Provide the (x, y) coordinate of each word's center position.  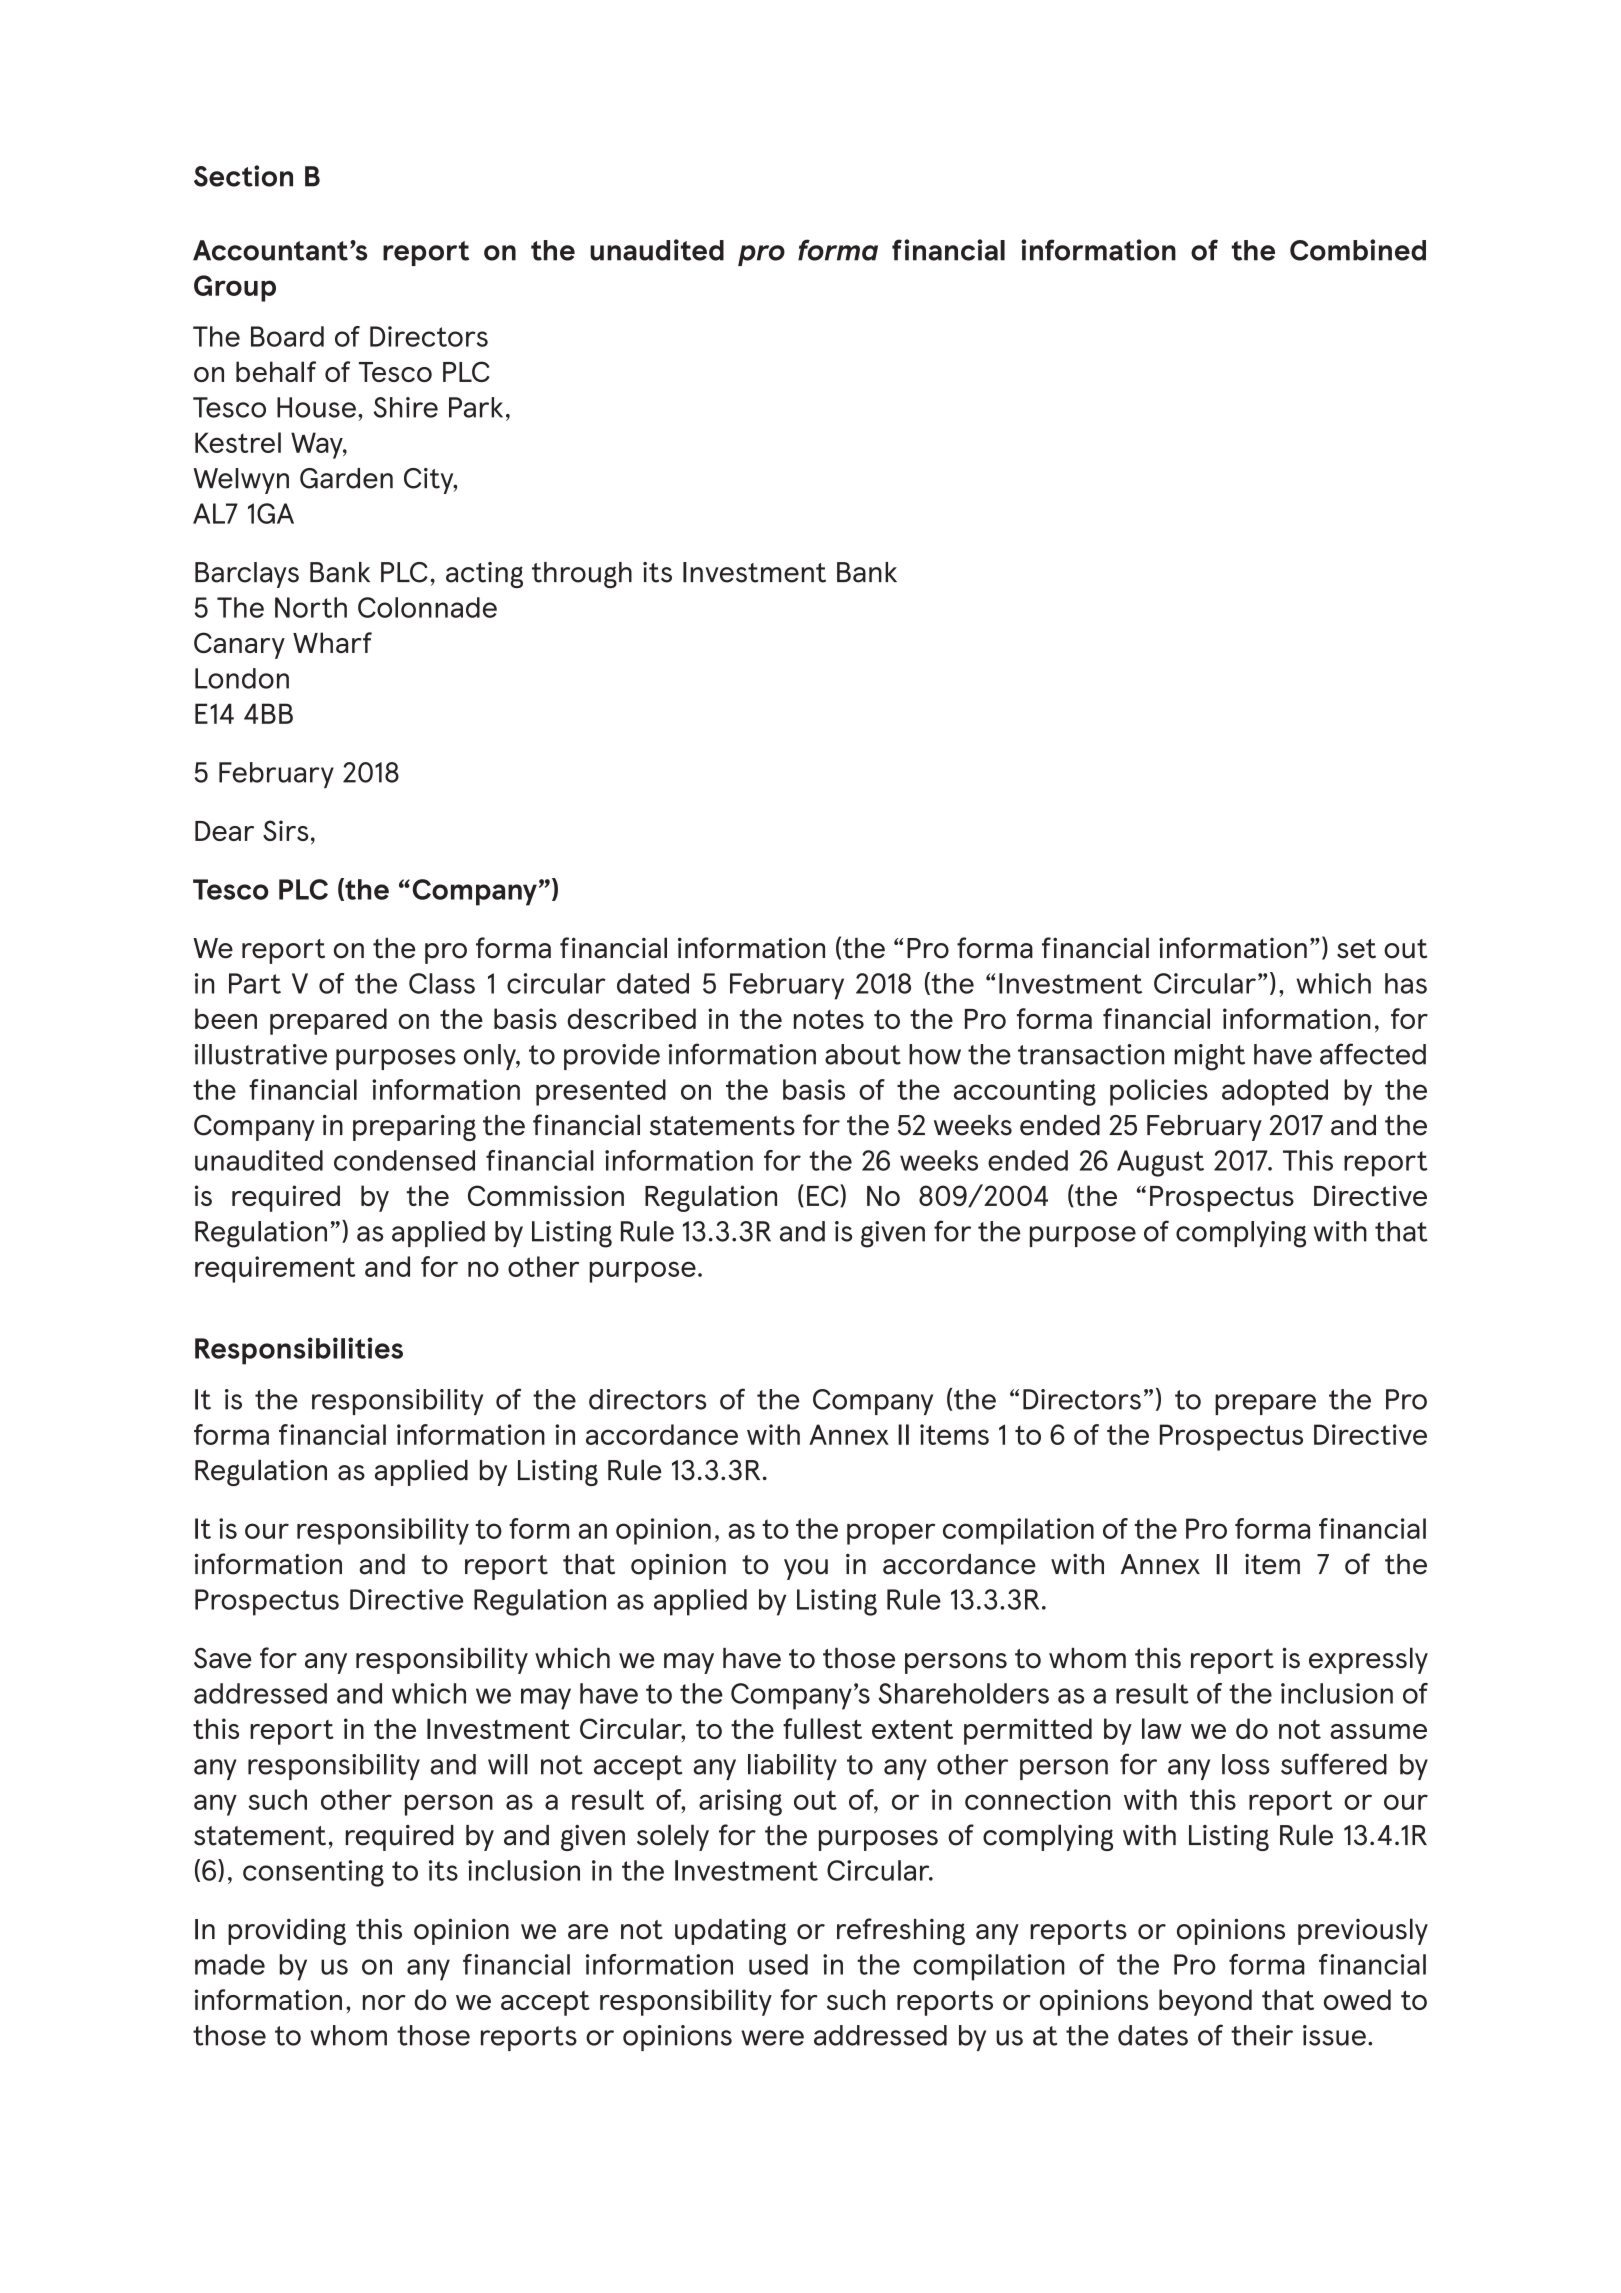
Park (476, 407)
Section (243, 176)
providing (287, 1932)
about (863, 1054)
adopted (1275, 1092)
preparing (414, 1127)
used (778, 1964)
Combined (1358, 250)
